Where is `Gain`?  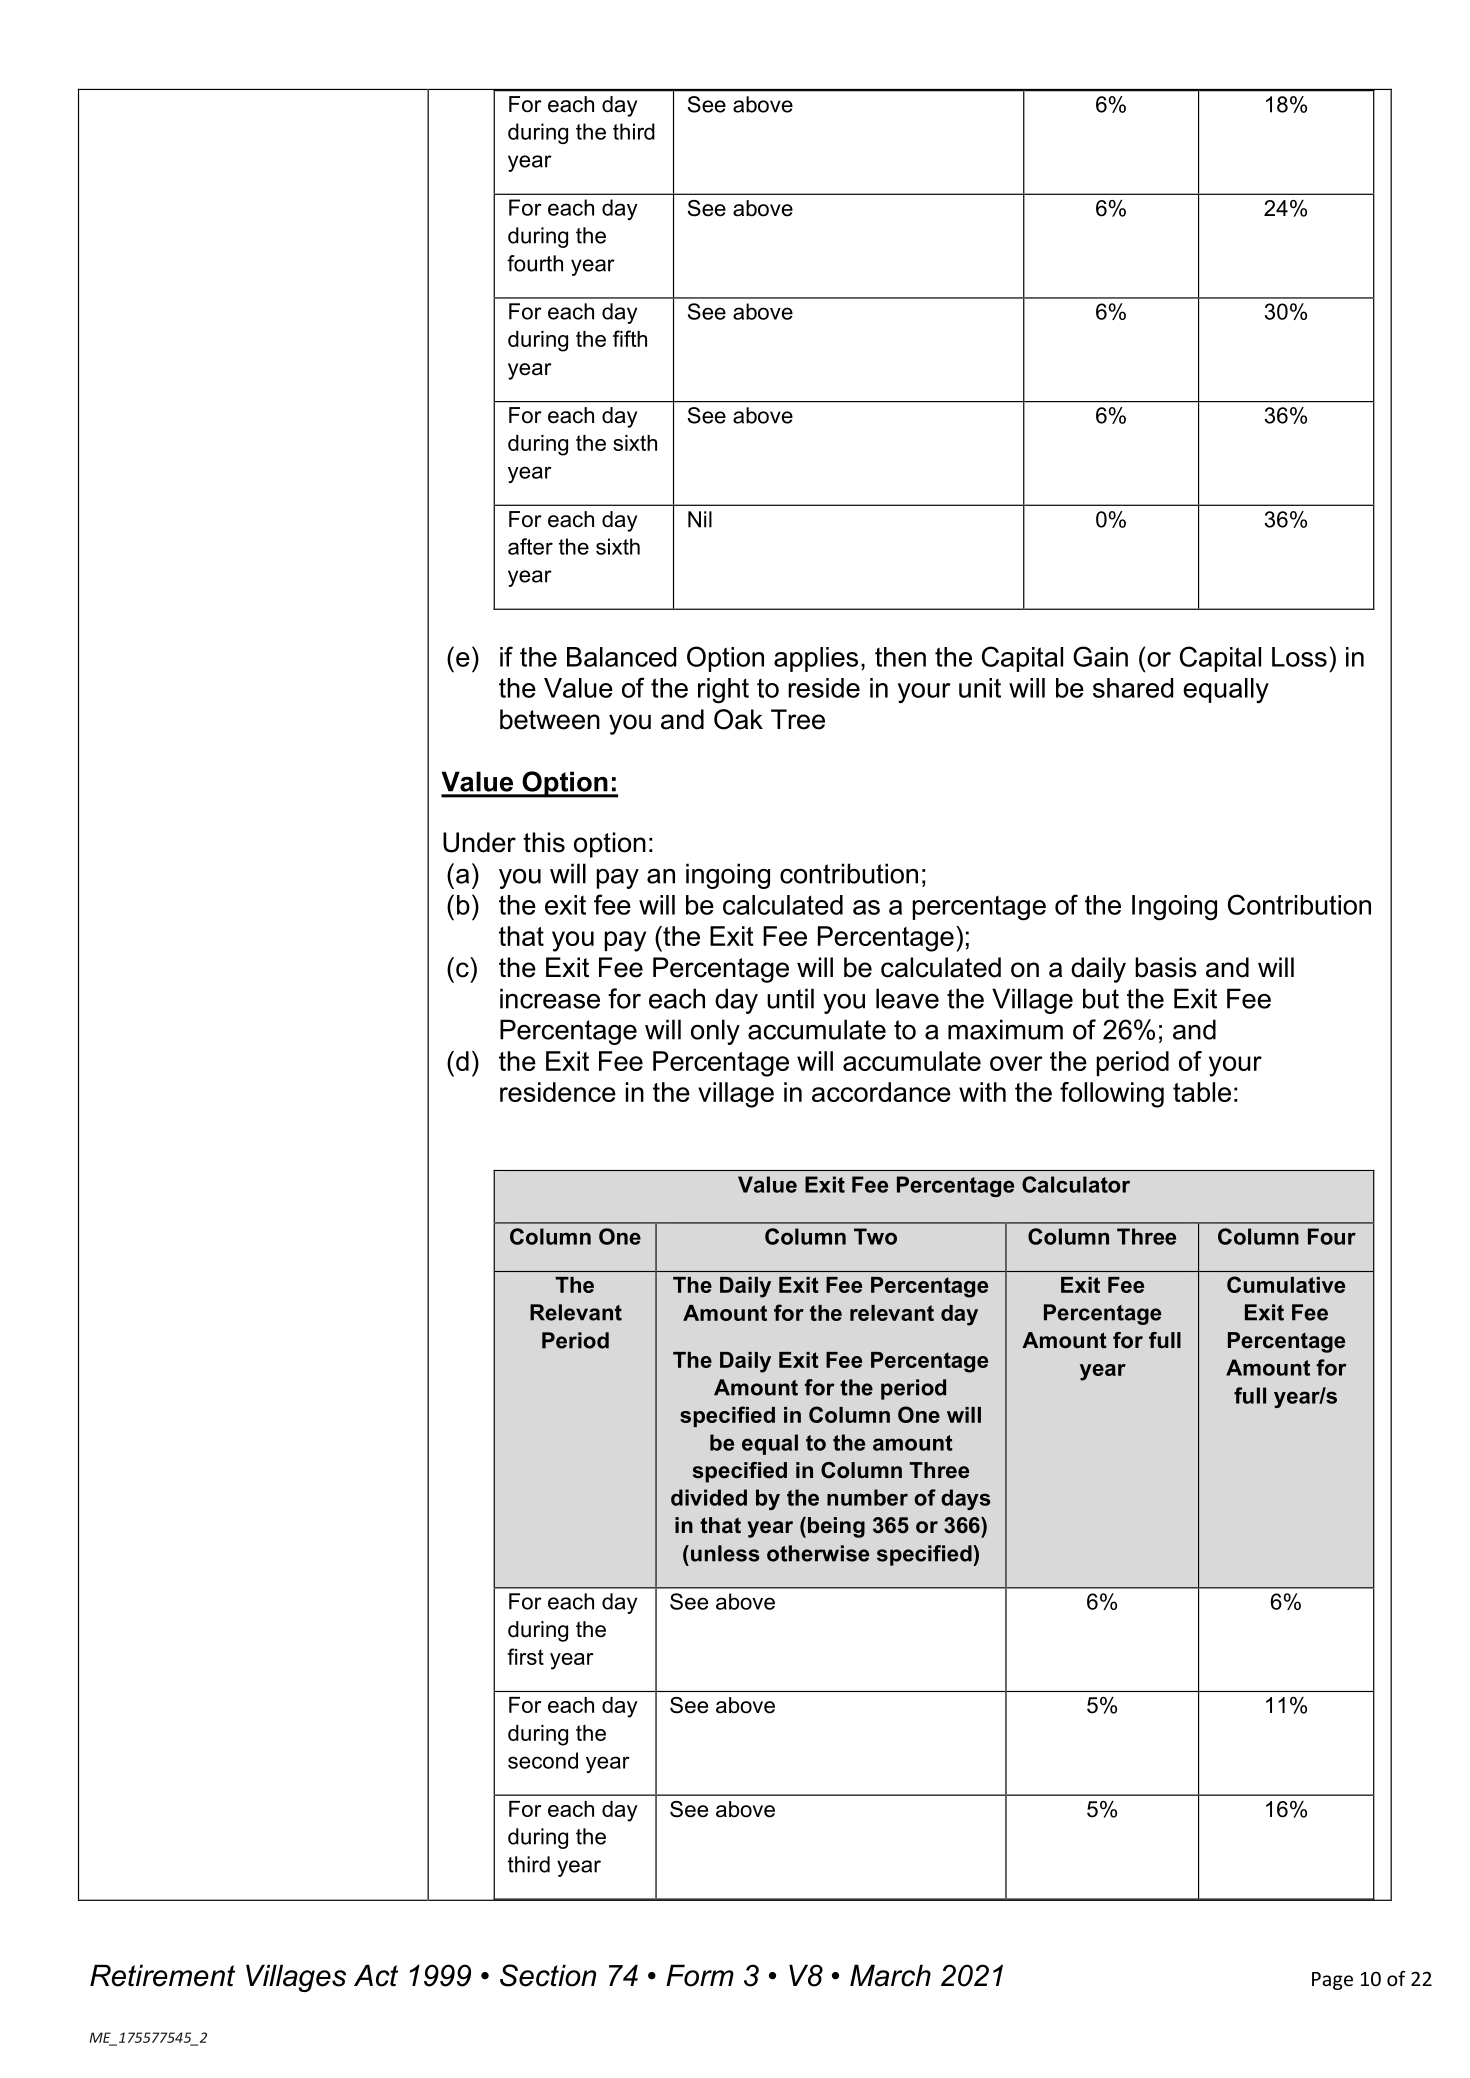 Gain is located at coordinates (1100, 656).
